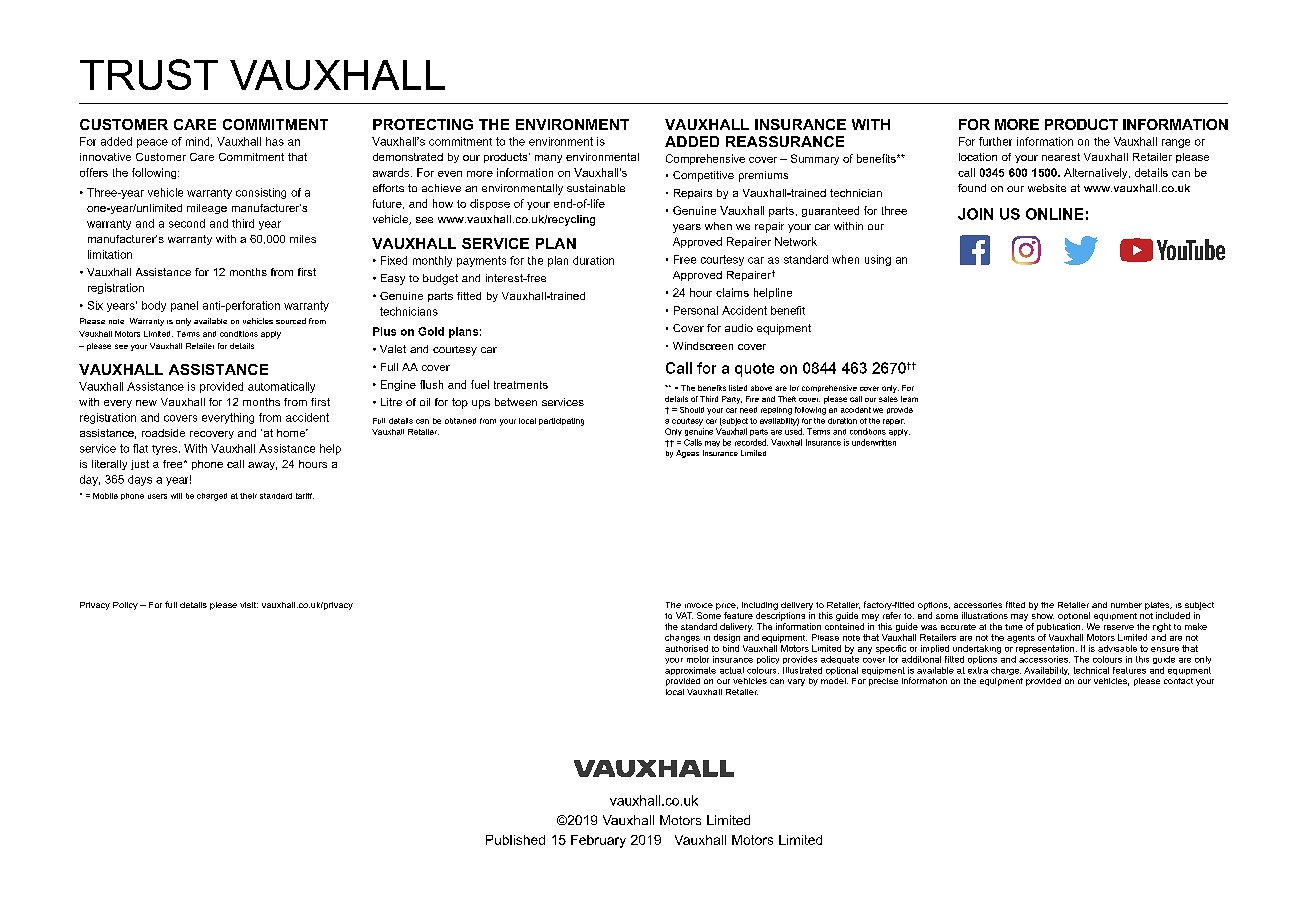 This document has height=924, width=1308. What do you see at coordinates (149, 74) in the document?
I see `TRUST` at bounding box center [149, 74].
